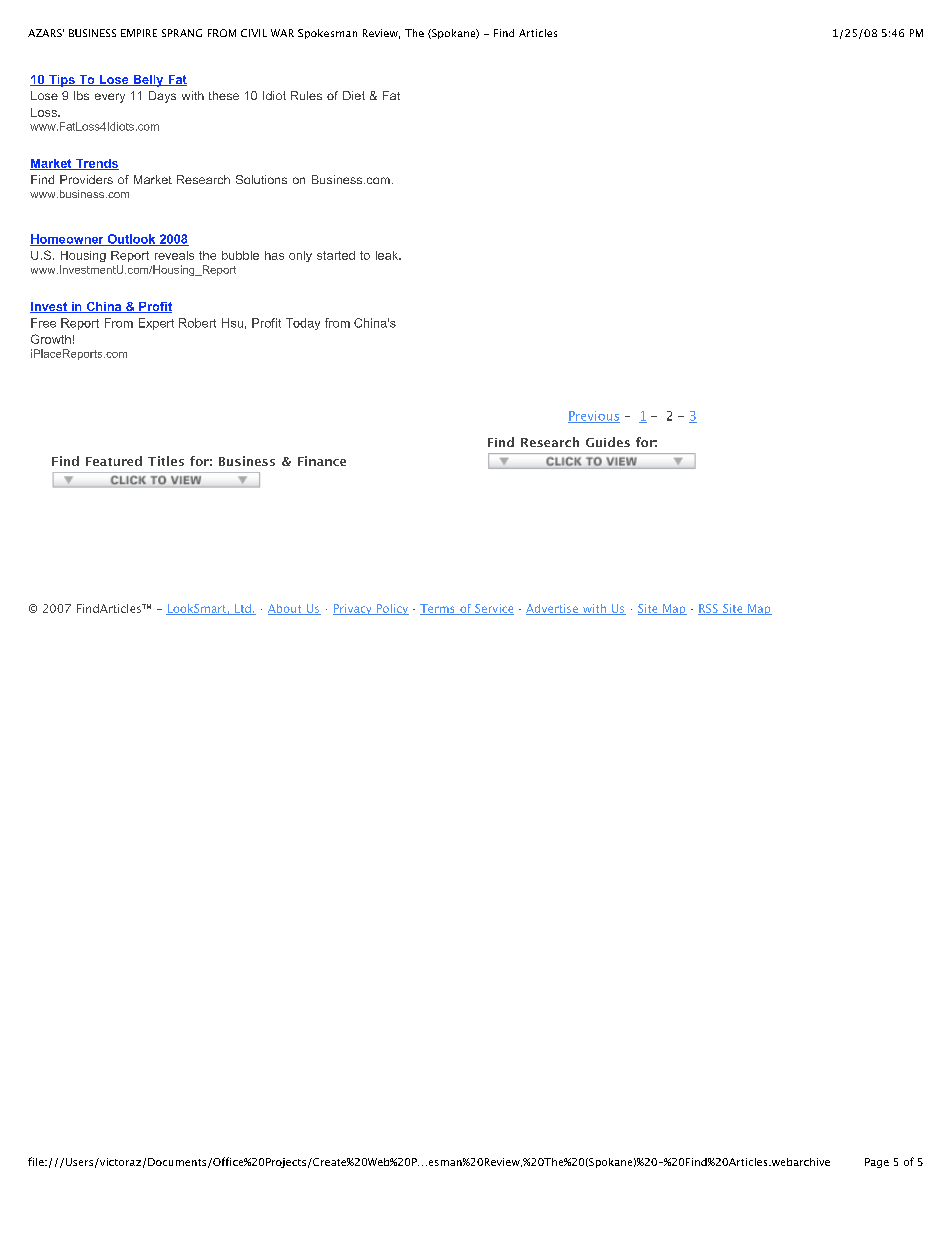 The height and width of the screenshot is (1233, 952). What do you see at coordinates (438, 609) in the screenshot?
I see `Terms` at bounding box center [438, 609].
